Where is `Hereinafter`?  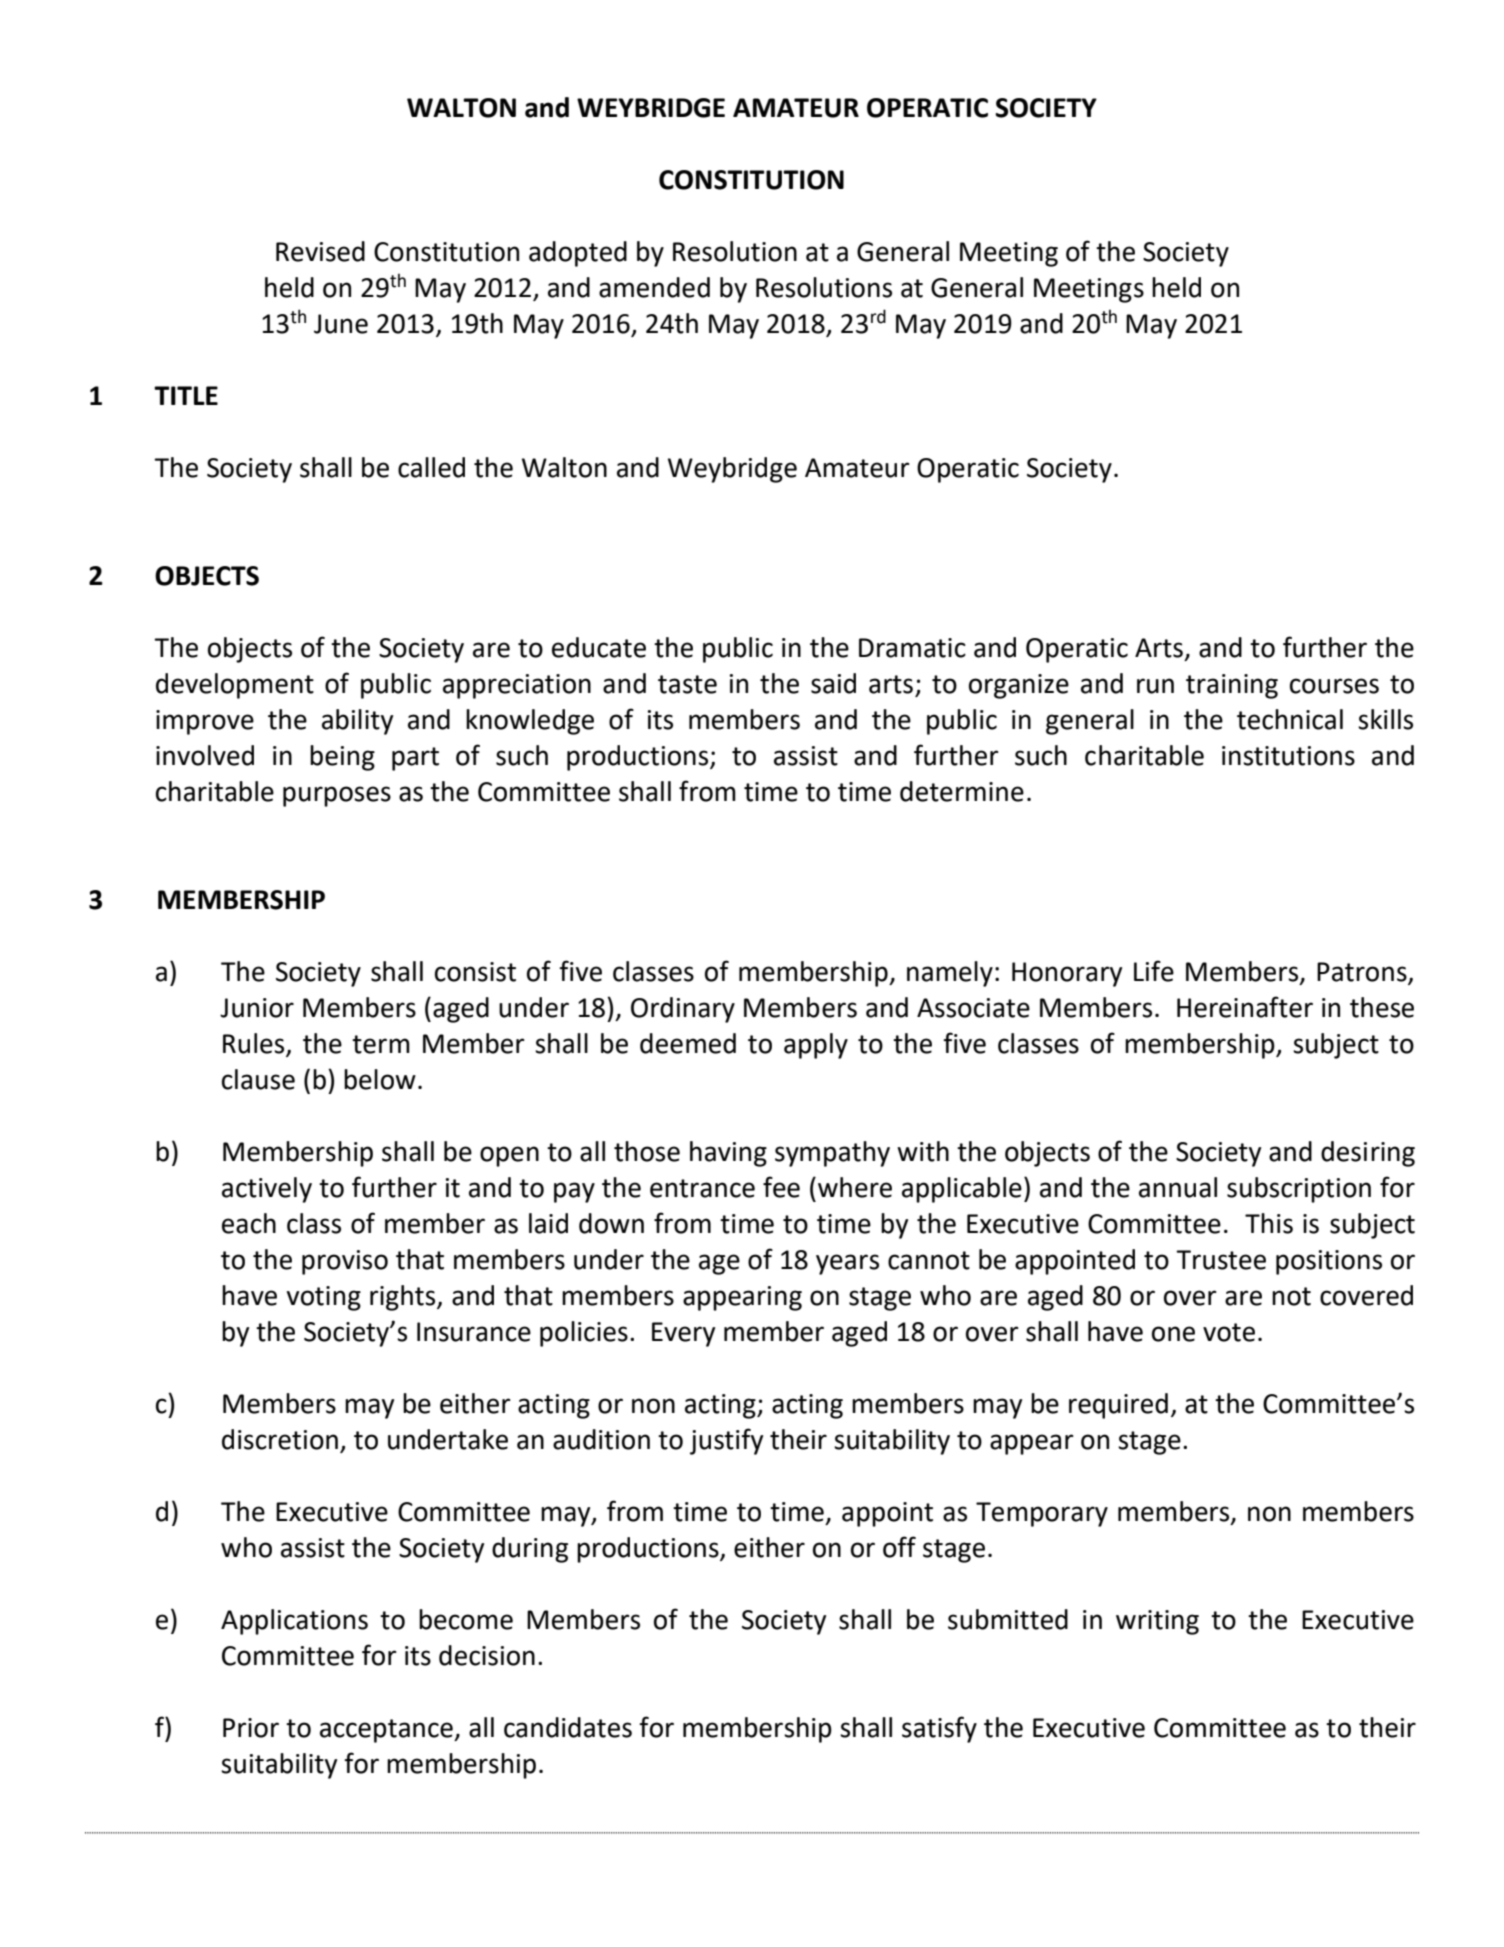 Hereinafter is located at coordinates (1245, 1007).
